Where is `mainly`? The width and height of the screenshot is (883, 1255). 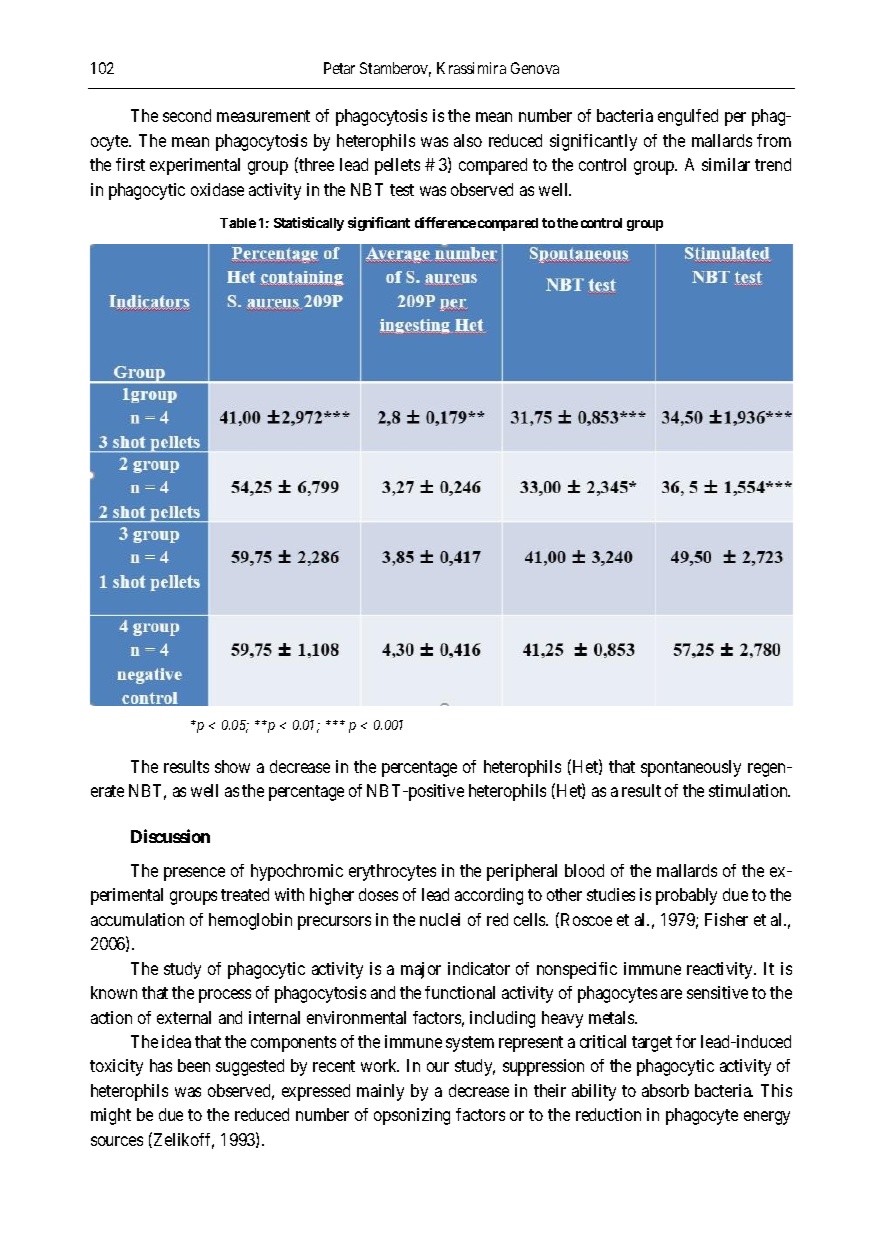
mainly is located at coordinates (380, 1092).
